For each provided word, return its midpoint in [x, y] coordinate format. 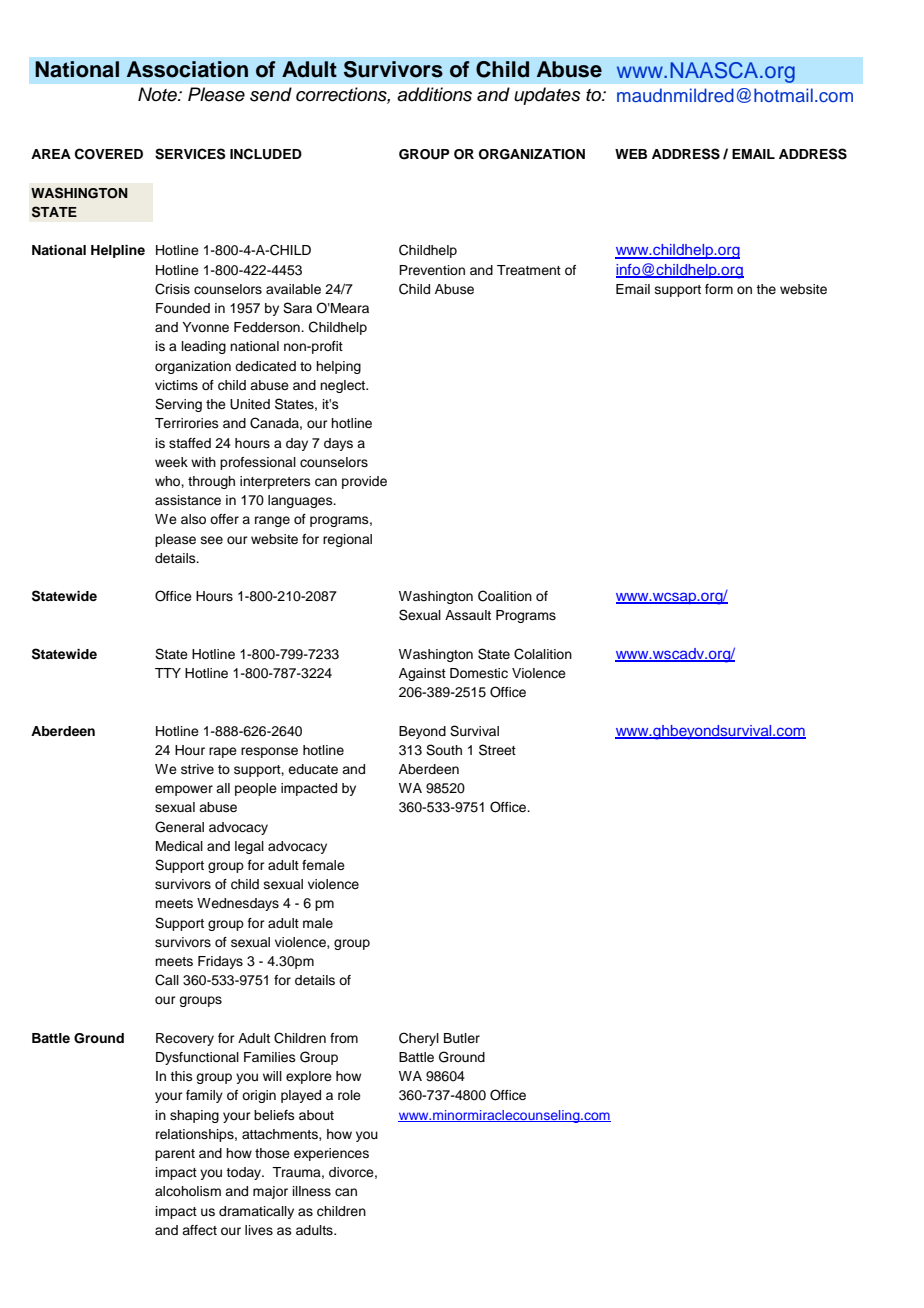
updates [547, 96]
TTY [168, 673]
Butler [462, 1038]
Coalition [505, 596]
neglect [344, 386]
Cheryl [419, 1039]
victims [176, 385]
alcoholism [188, 1191]
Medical [179, 846]
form [719, 289]
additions [434, 94]
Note [158, 94]
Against [422, 674]
